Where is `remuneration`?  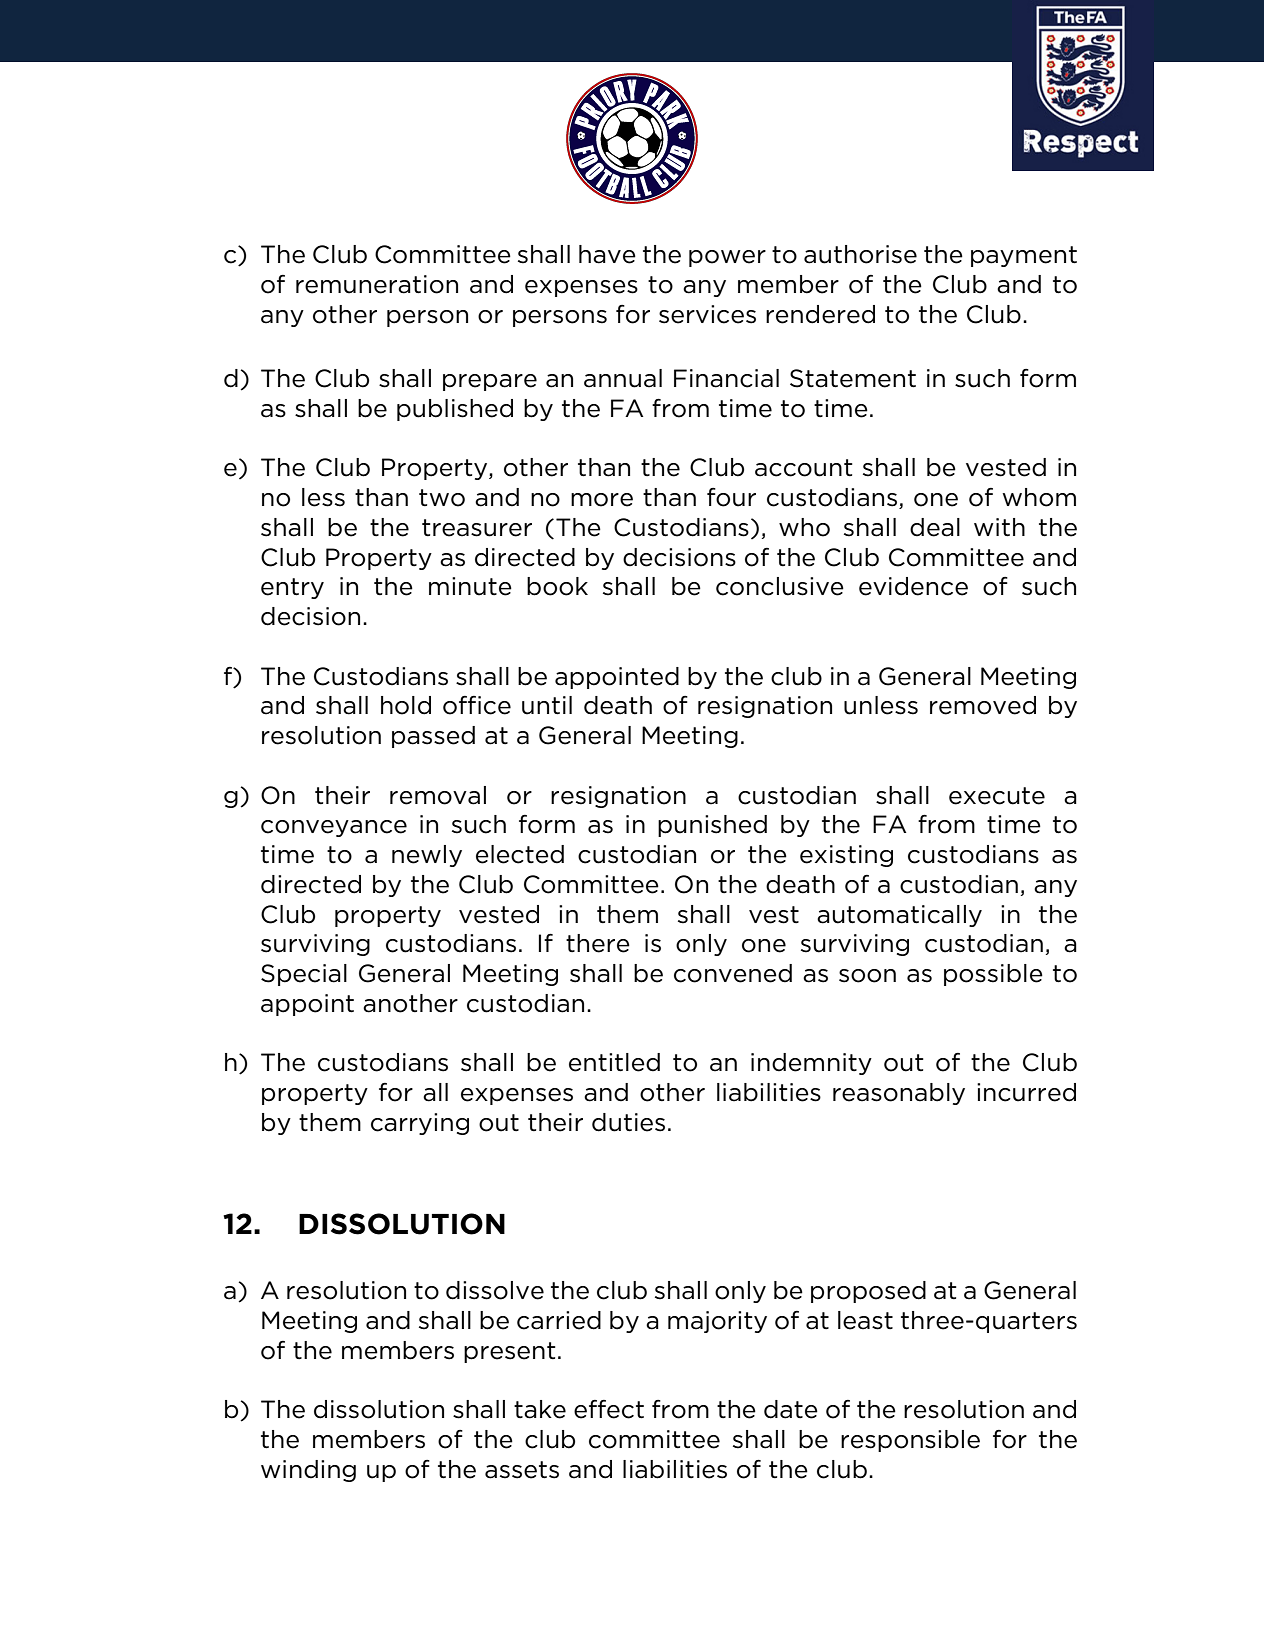
remuneration is located at coordinates (377, 284).
